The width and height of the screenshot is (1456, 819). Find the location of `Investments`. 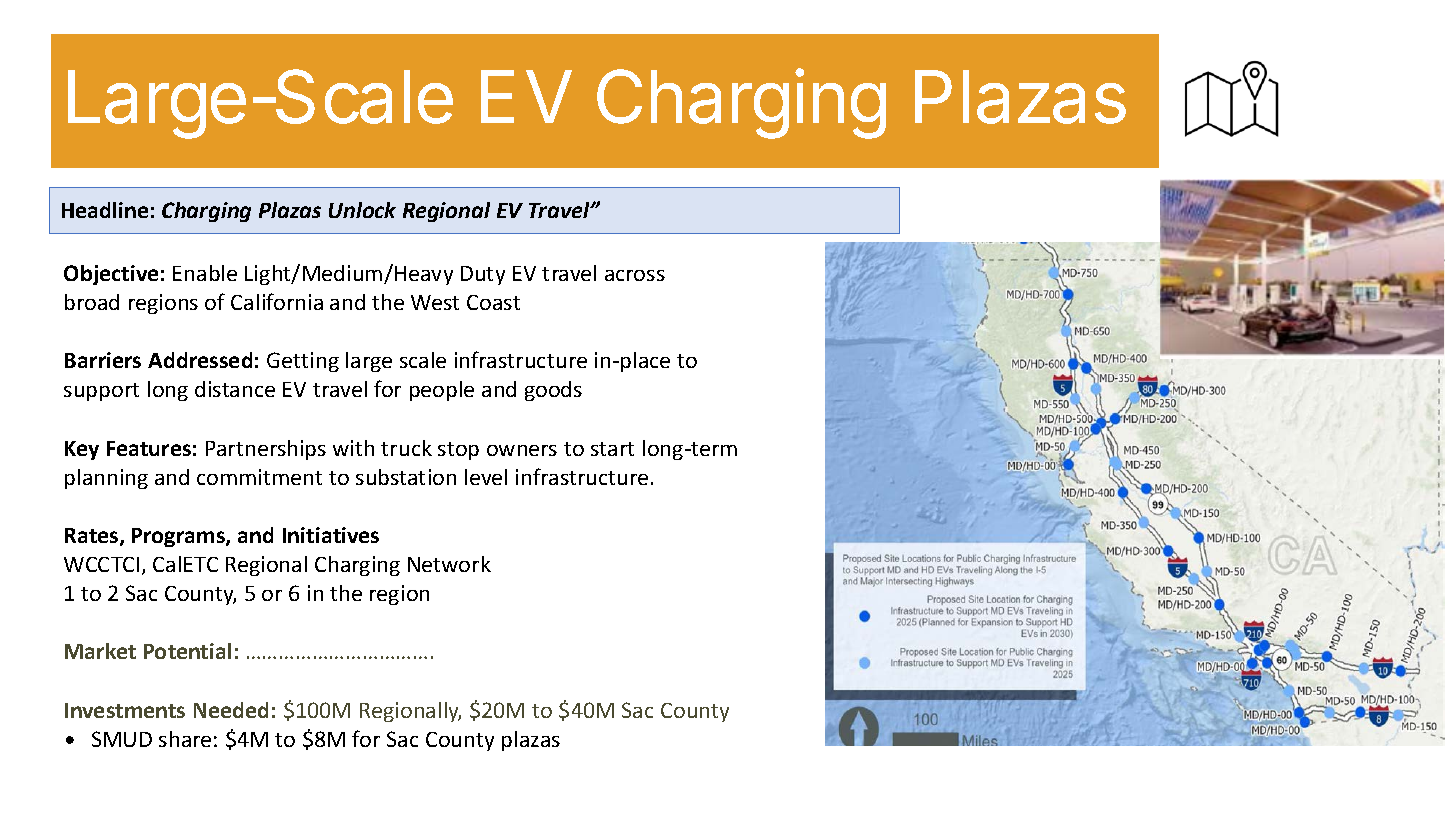

Investments is located at coordinates (125, 710).
